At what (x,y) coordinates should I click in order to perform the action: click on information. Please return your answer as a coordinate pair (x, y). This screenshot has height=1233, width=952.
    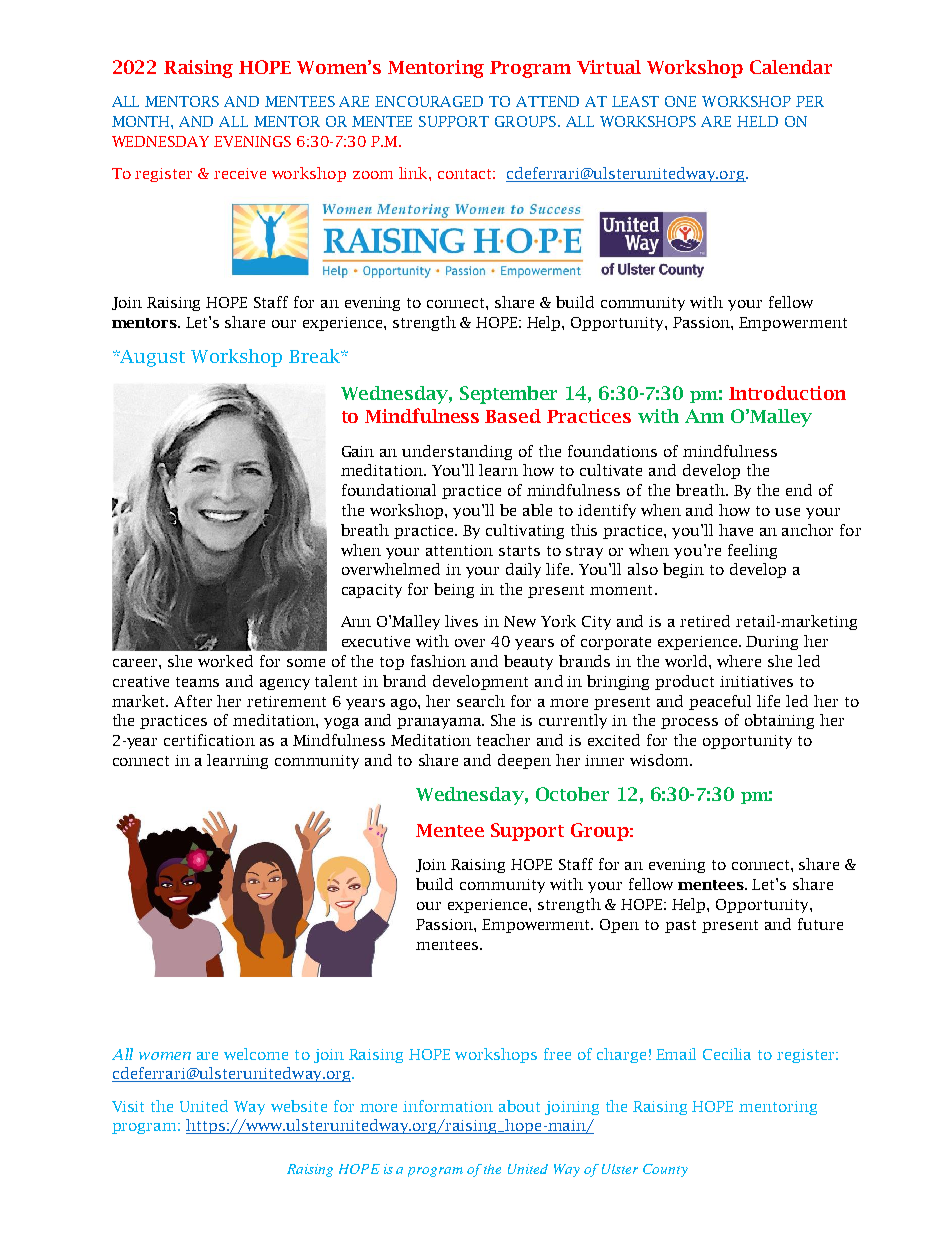
    Looking at the image, I should click on (448, 1106).
